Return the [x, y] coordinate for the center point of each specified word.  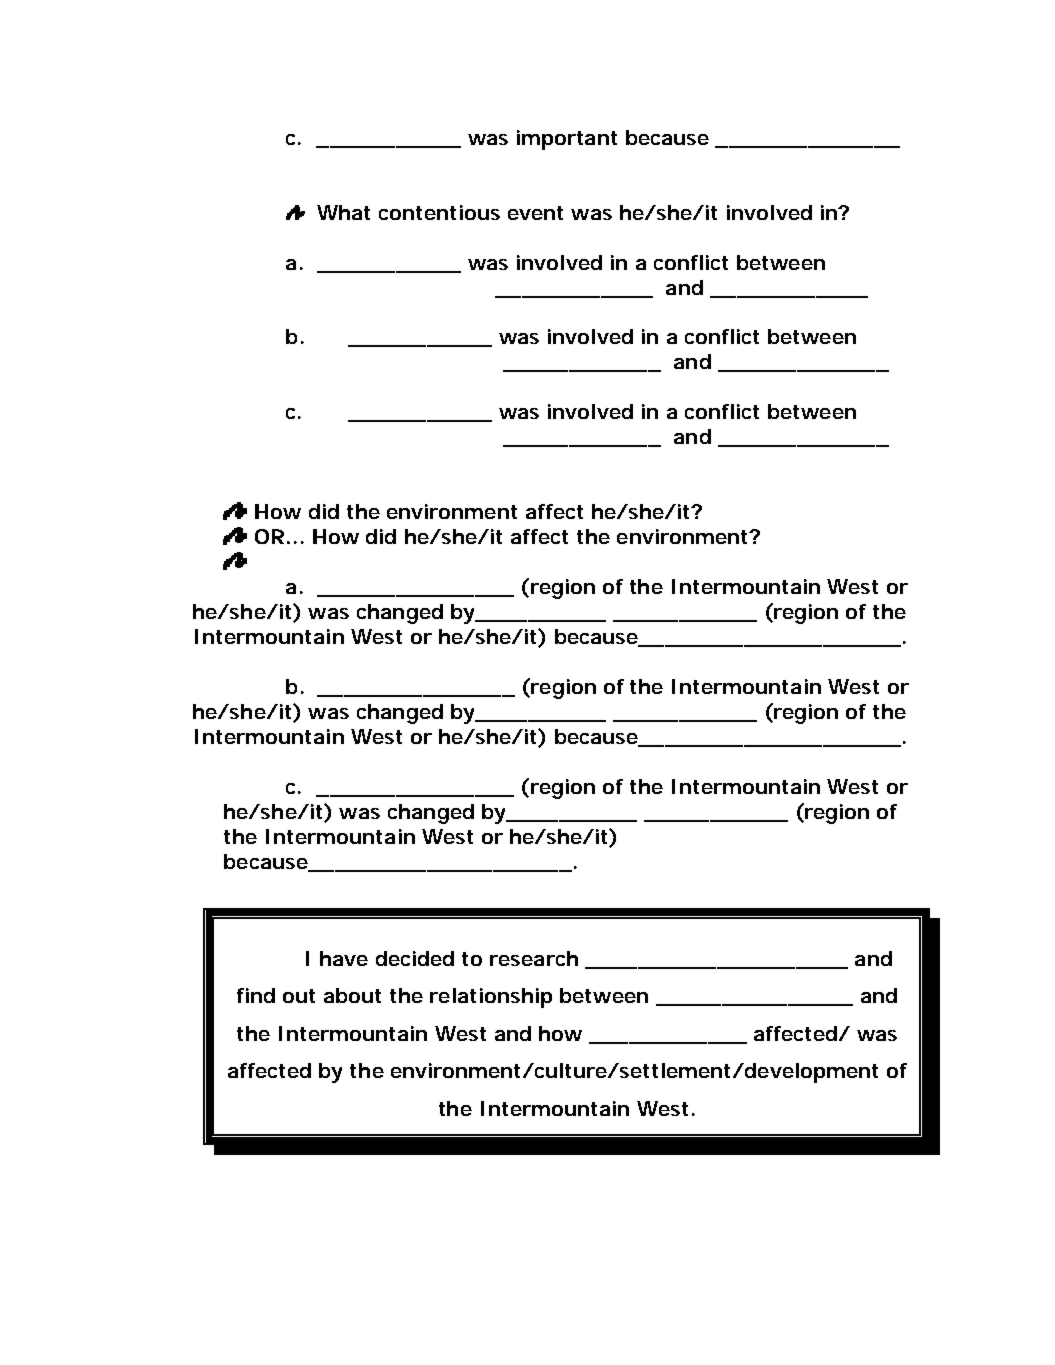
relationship [491, 998]
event [535, 213]
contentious [439, 212]
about [352, 995]
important [567, 140]
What [343, 212]
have [344, 958]
